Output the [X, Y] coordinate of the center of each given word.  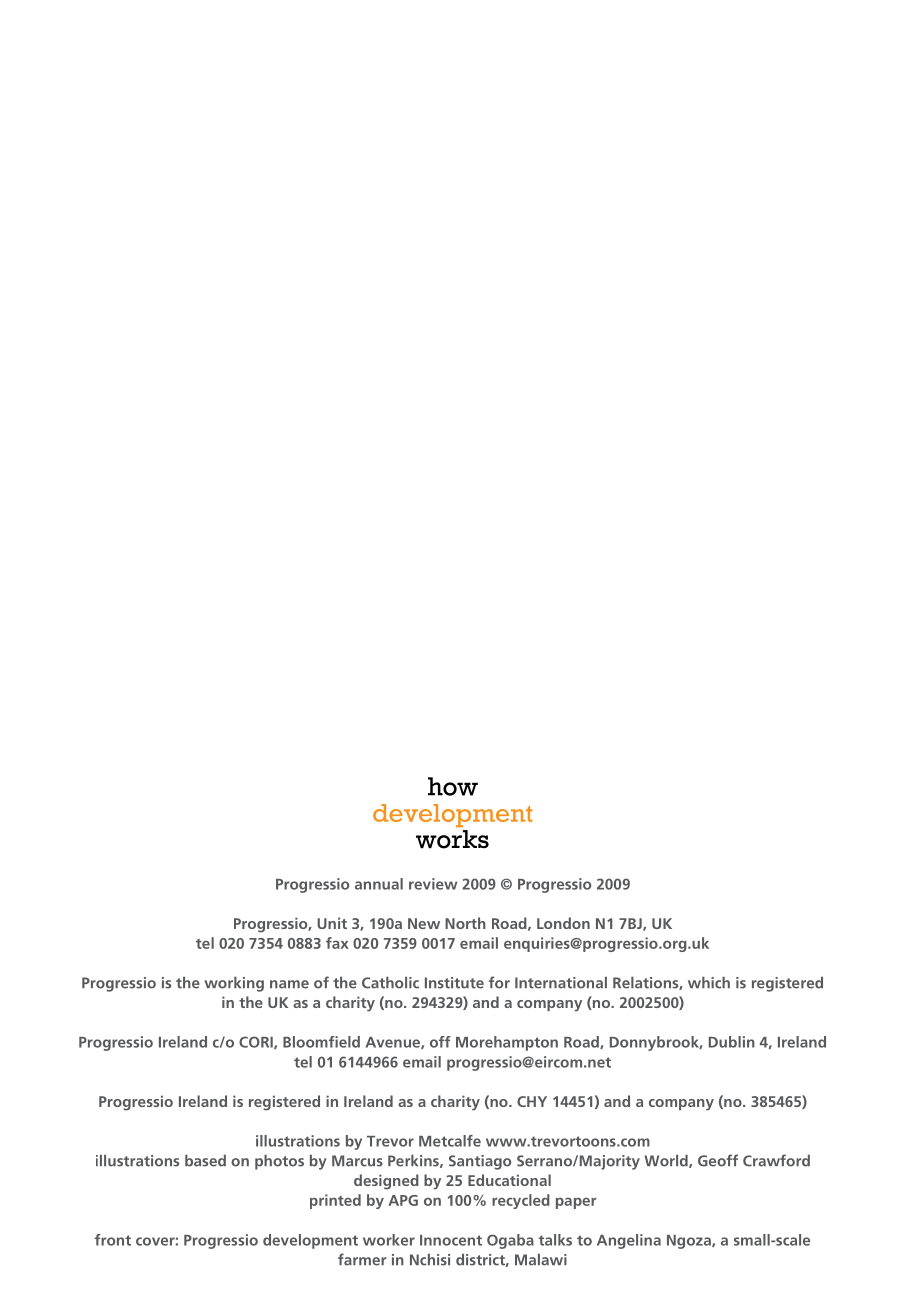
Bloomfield [321, 1042]
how [453, 786]
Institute [454, 983]
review [433, 884]
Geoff [718, 1160]
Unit [332, 923]
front [113, 1240]
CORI [257, 1042]
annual [379, 884]
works [452, 839]
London [563, 923]
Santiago [480, 1162]
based [205, 1161]
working [234, 984]
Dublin [732, 1042]
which [709, 983]
